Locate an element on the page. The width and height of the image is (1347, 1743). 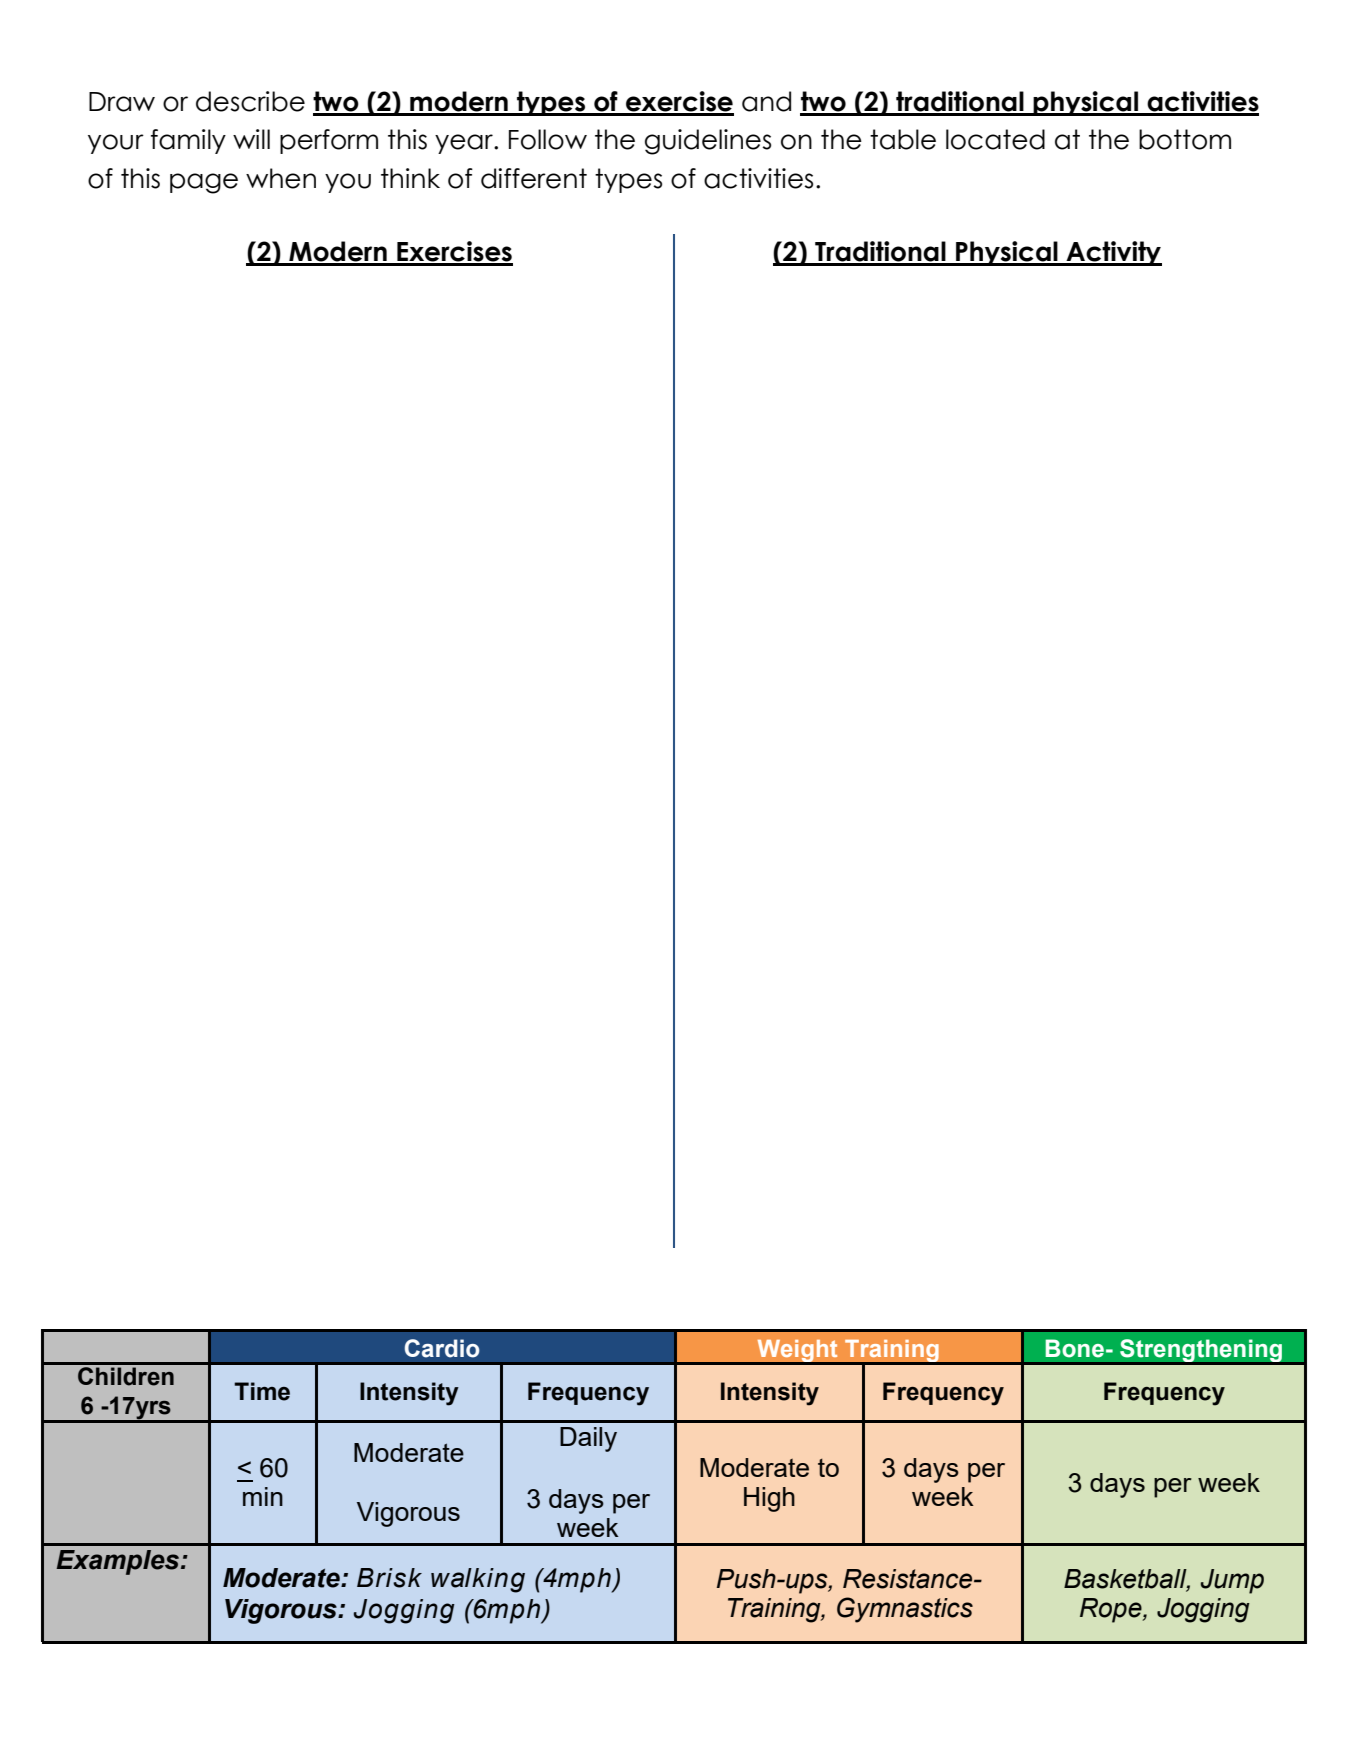
High is located at coordinates (769, 1499).
